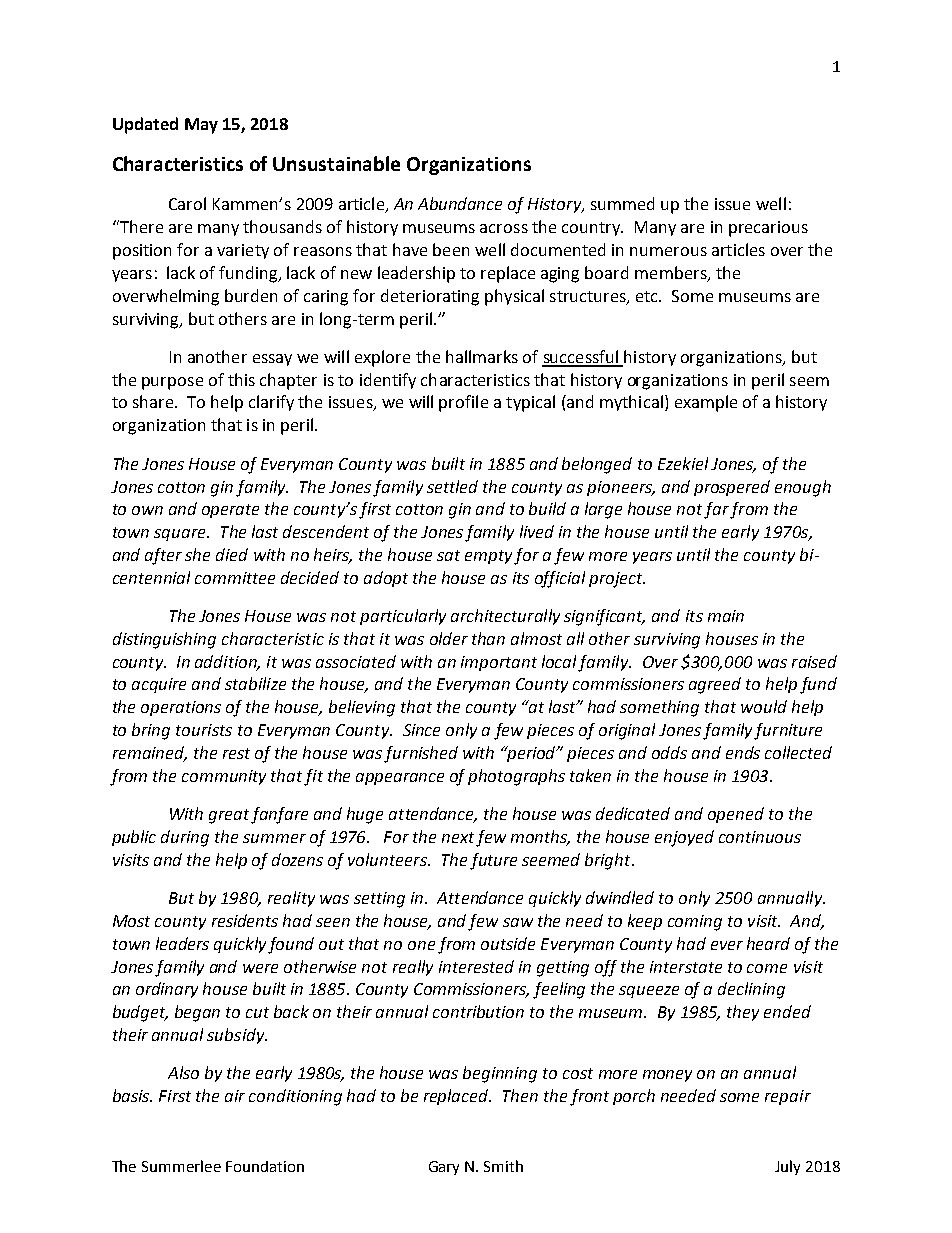 This page has width=952, height=1233. What do you see at coordinates (460, 203) in the page?
I see `Abundance` at bounding box center [460, 203].
